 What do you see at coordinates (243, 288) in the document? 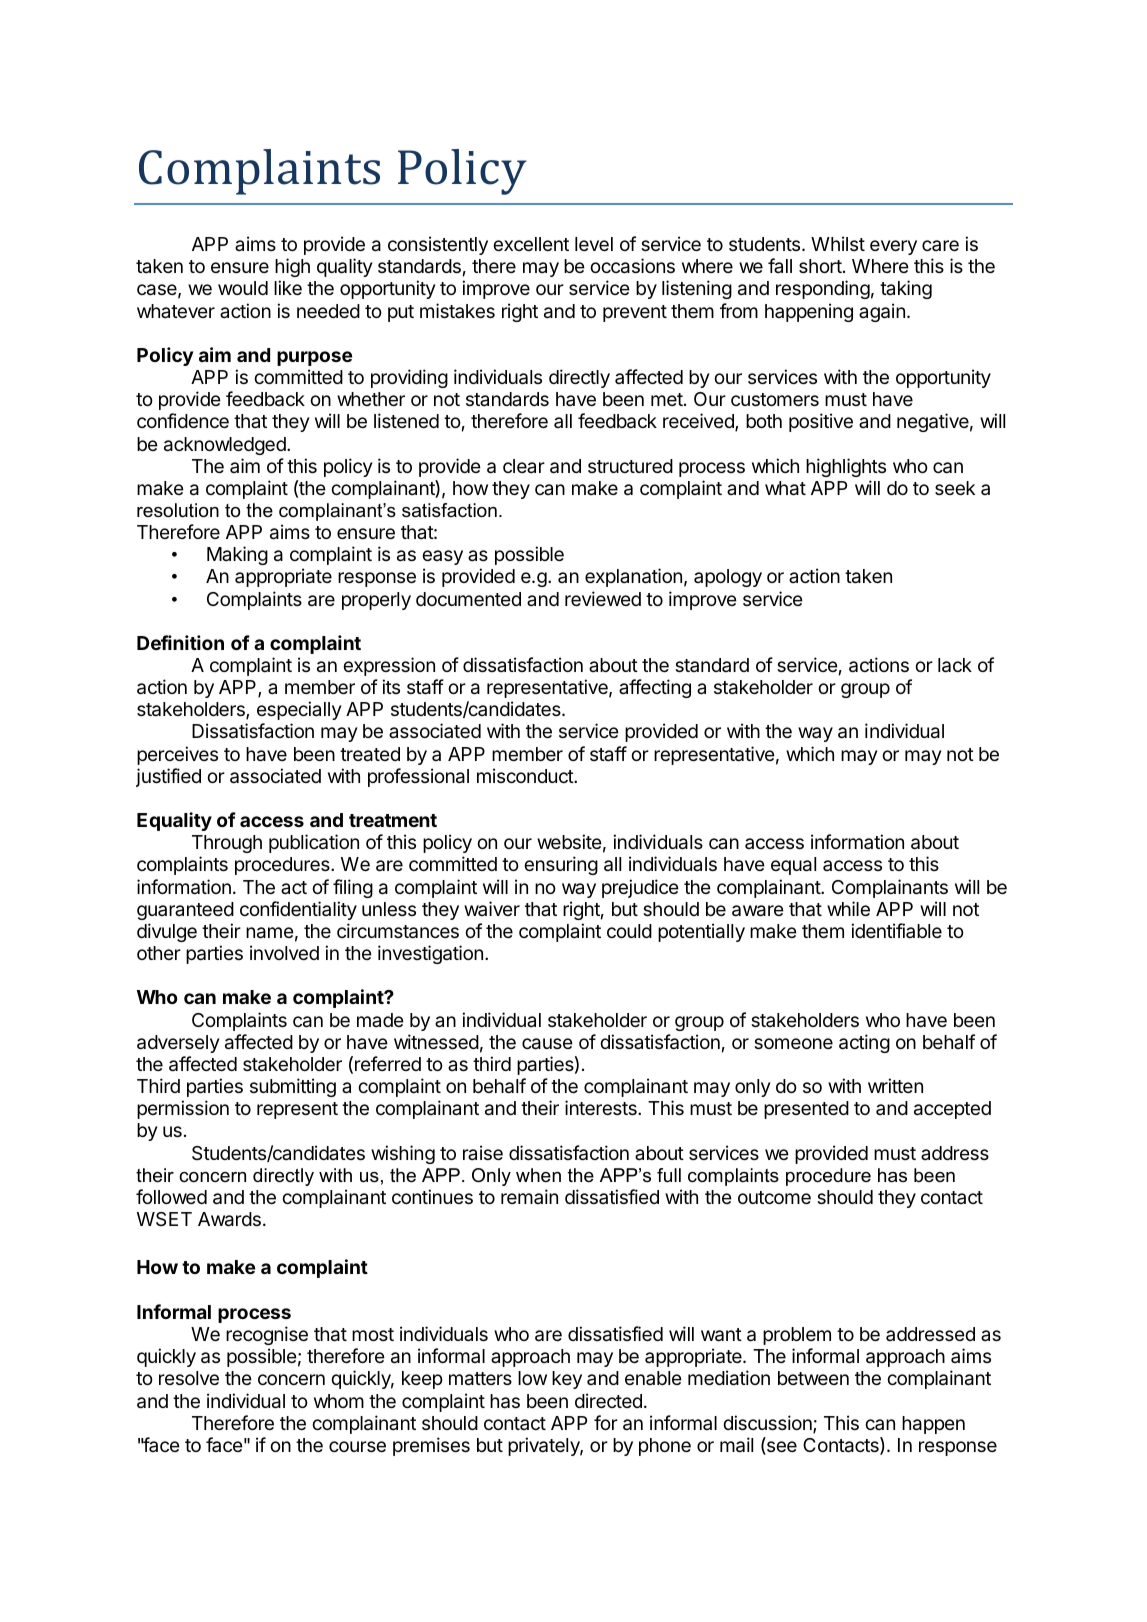
I see `would` at bounding box center [243, 288].
